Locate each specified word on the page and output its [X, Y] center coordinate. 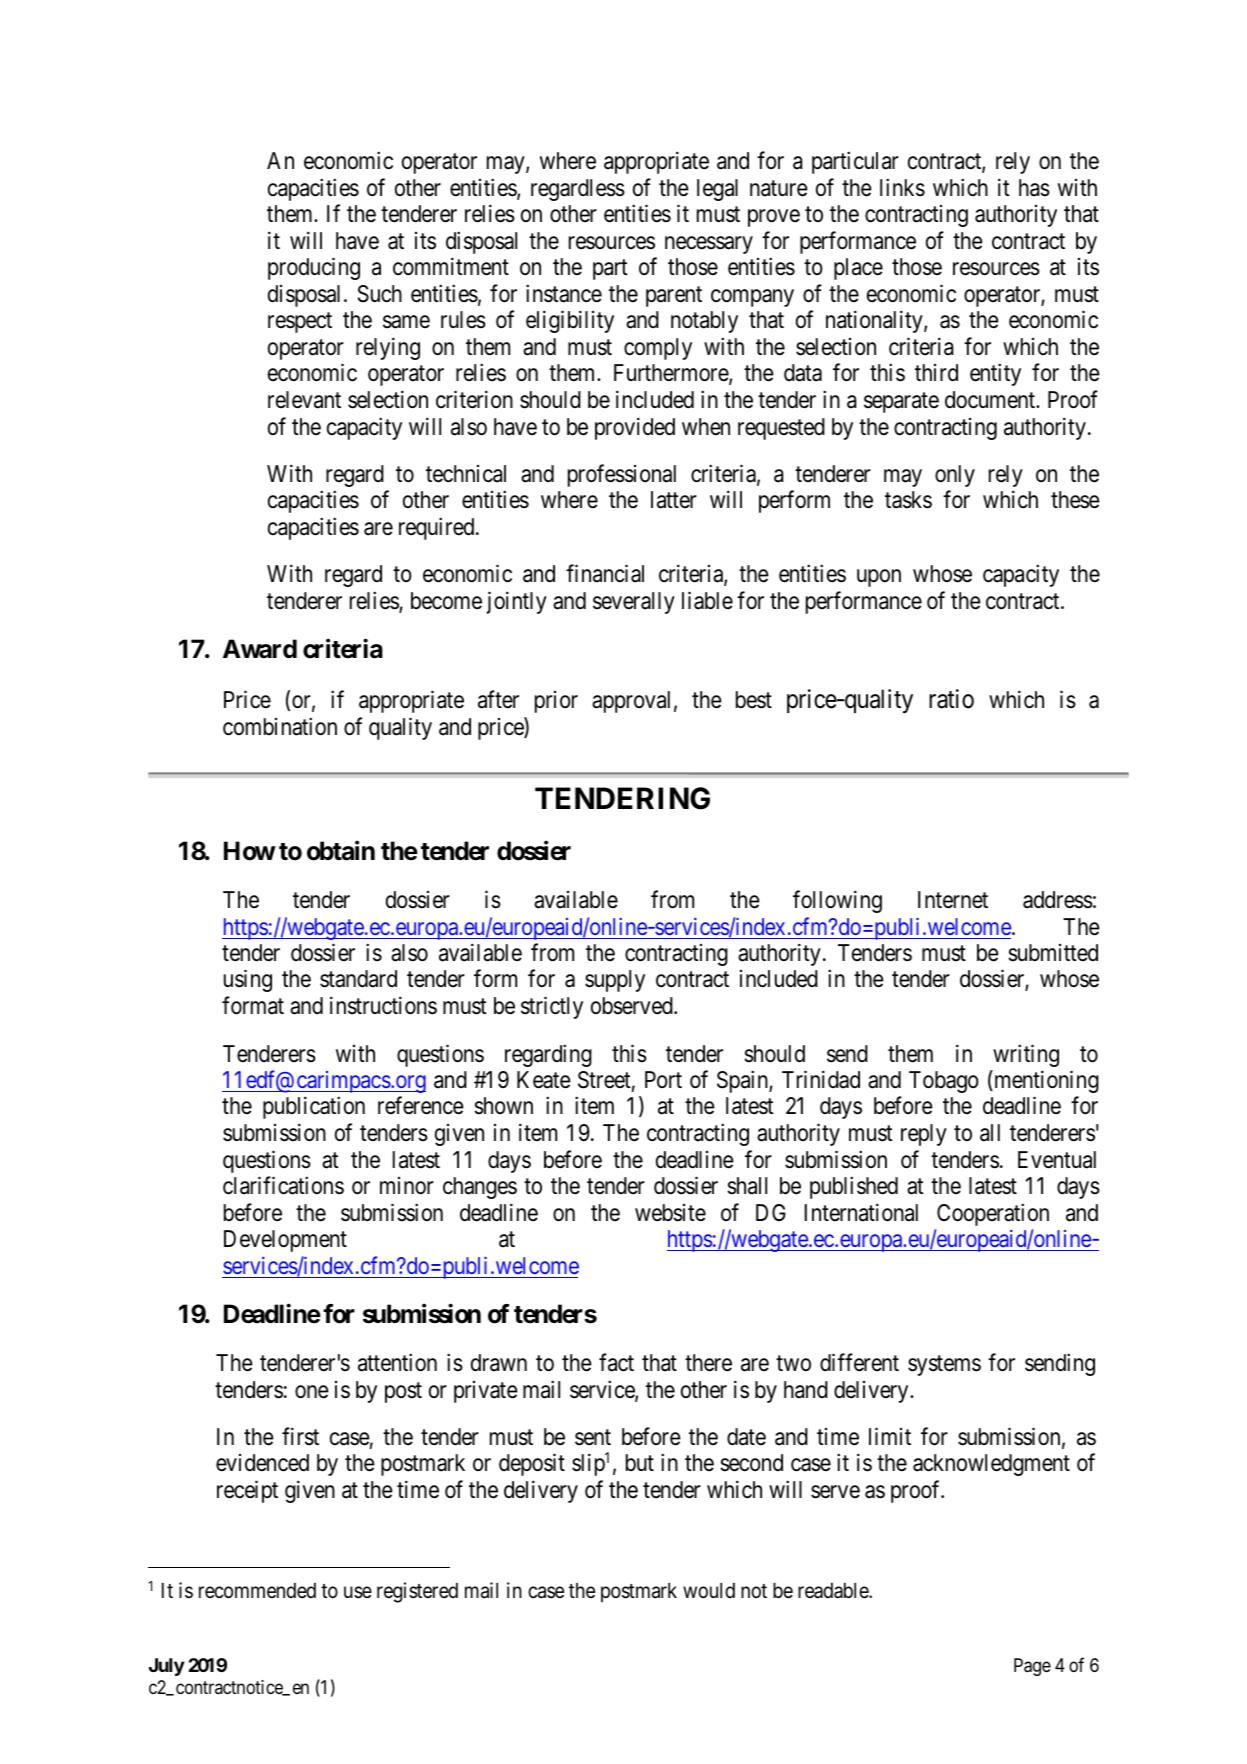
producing [314, 269]
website [670, 1213]
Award [260, 649]
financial [605, 574]
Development [285, 1241]
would [709, 1590]
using [248, 981]
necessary [709, 245]
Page [1032, 1667]
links [902, 187]
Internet [953, 900]
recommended [257, 1591]
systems [944, 1366]
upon [879, 578]
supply [615, 981]
